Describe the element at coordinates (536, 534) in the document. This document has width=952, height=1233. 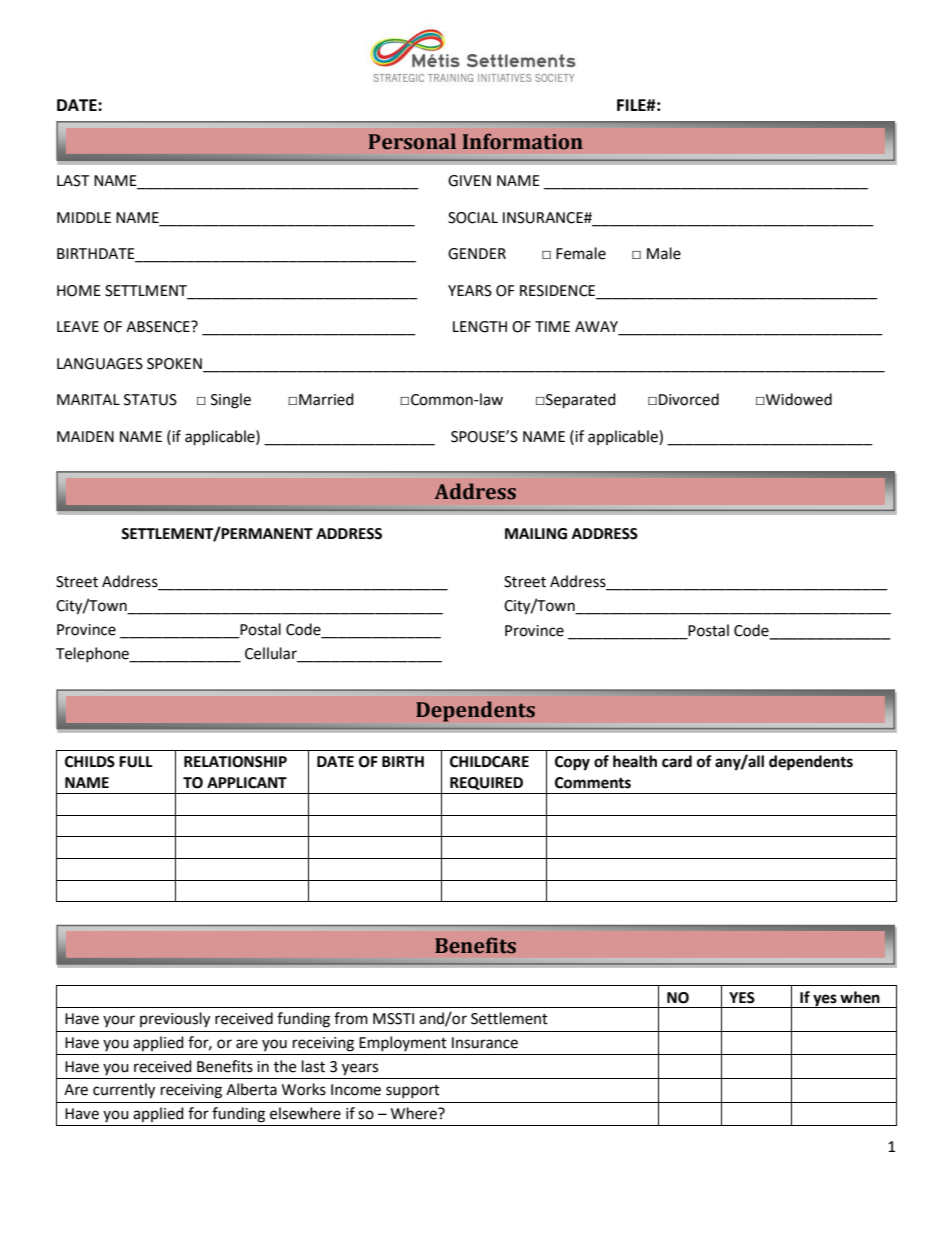
I see `MAILING` at that location.
